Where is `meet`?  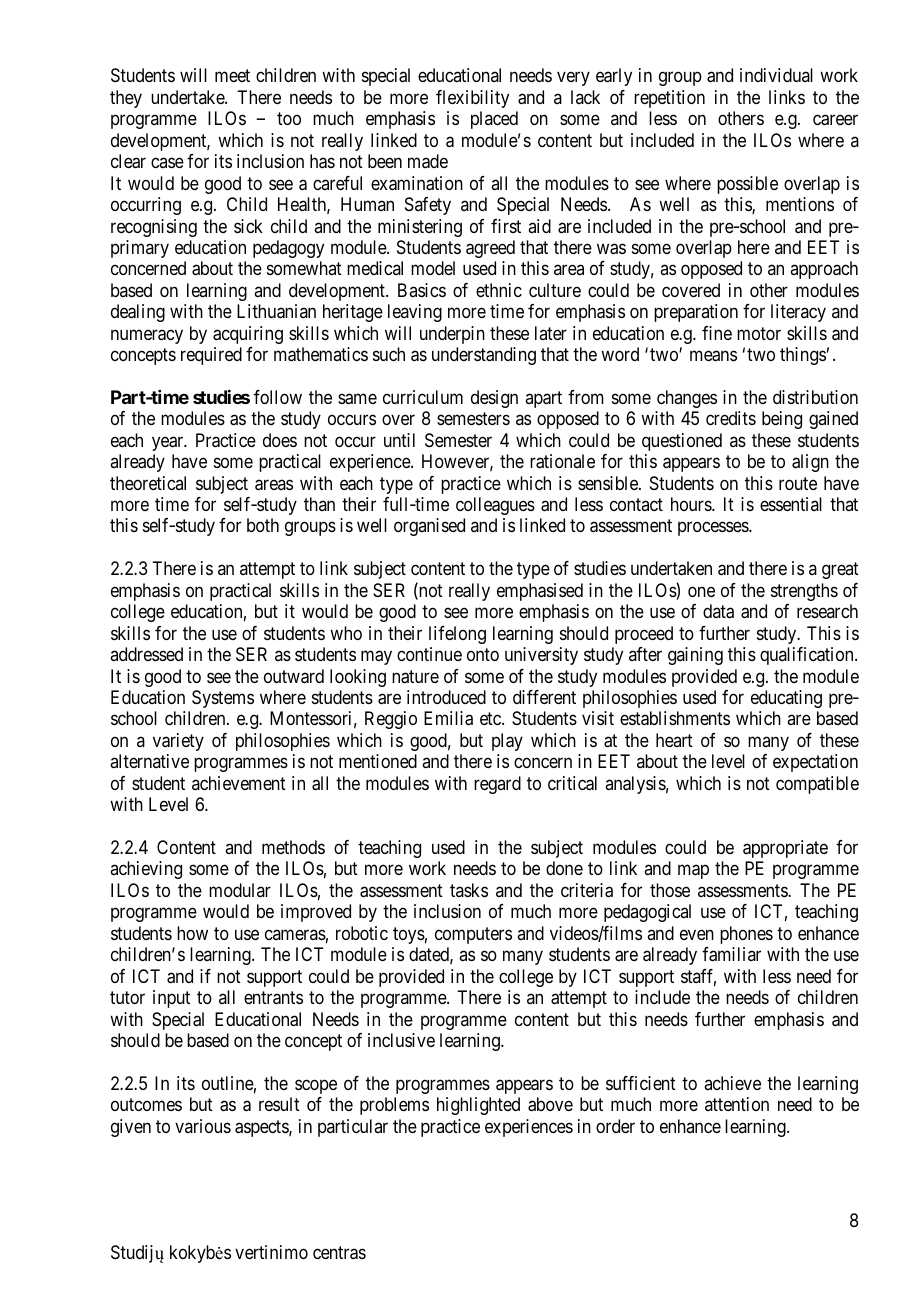 meet is located at coordinates (232, 76).
